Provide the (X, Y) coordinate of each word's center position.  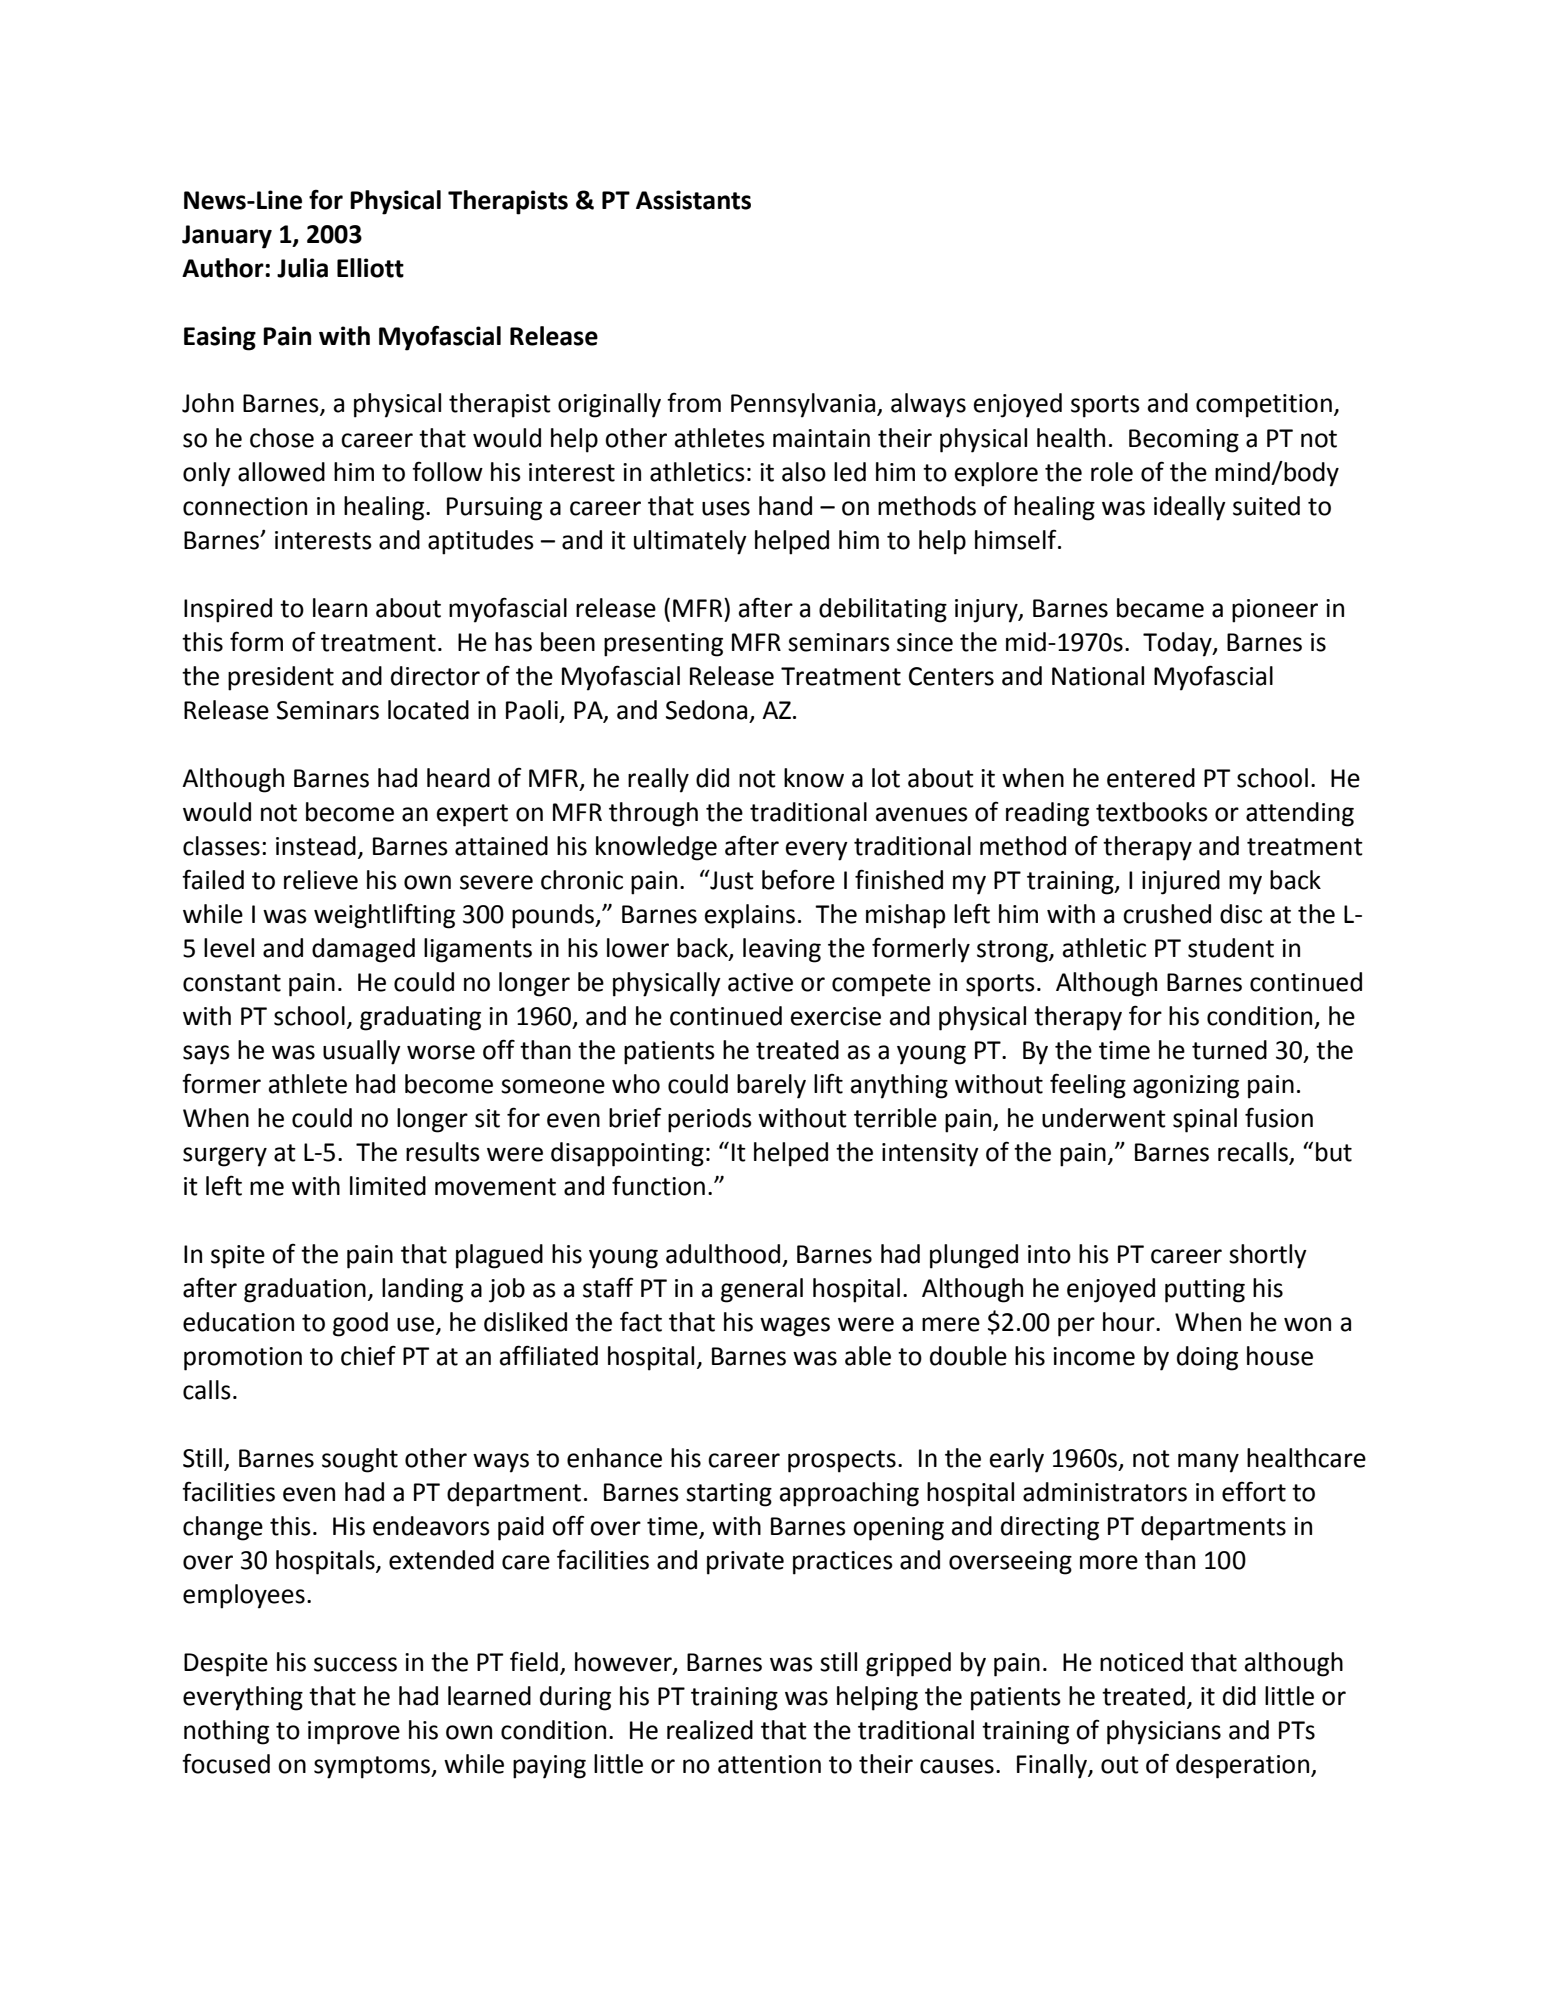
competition (1264, 406)
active (760, 982)
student (1231, 948)
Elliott (370, 268)
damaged (363, 950)
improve (354, 1733)
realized (710, 1730)
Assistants (693, 200)
